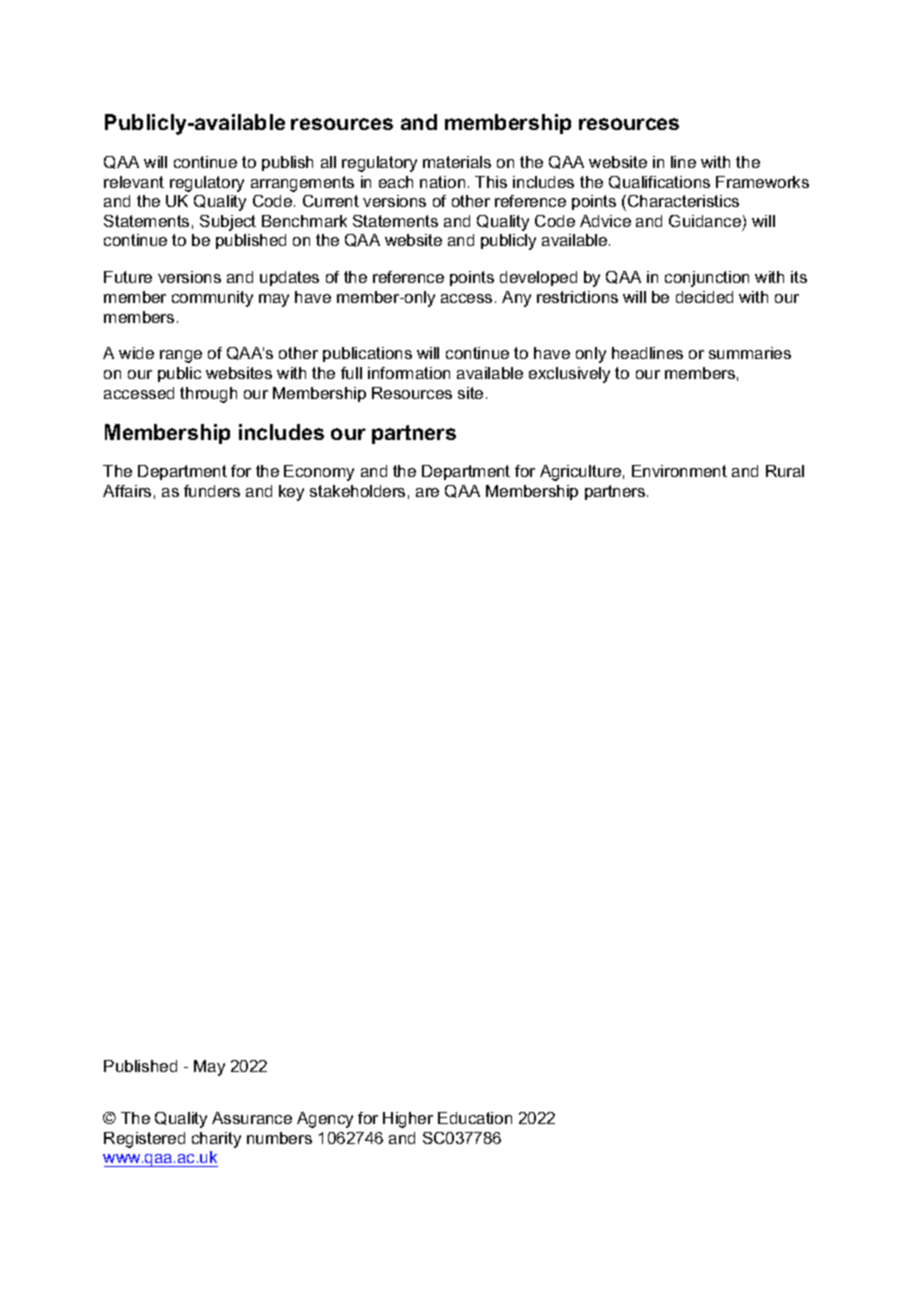  Describe the element at coordinates (475, 1118) in the screenshot. I see `Education` at that location.
